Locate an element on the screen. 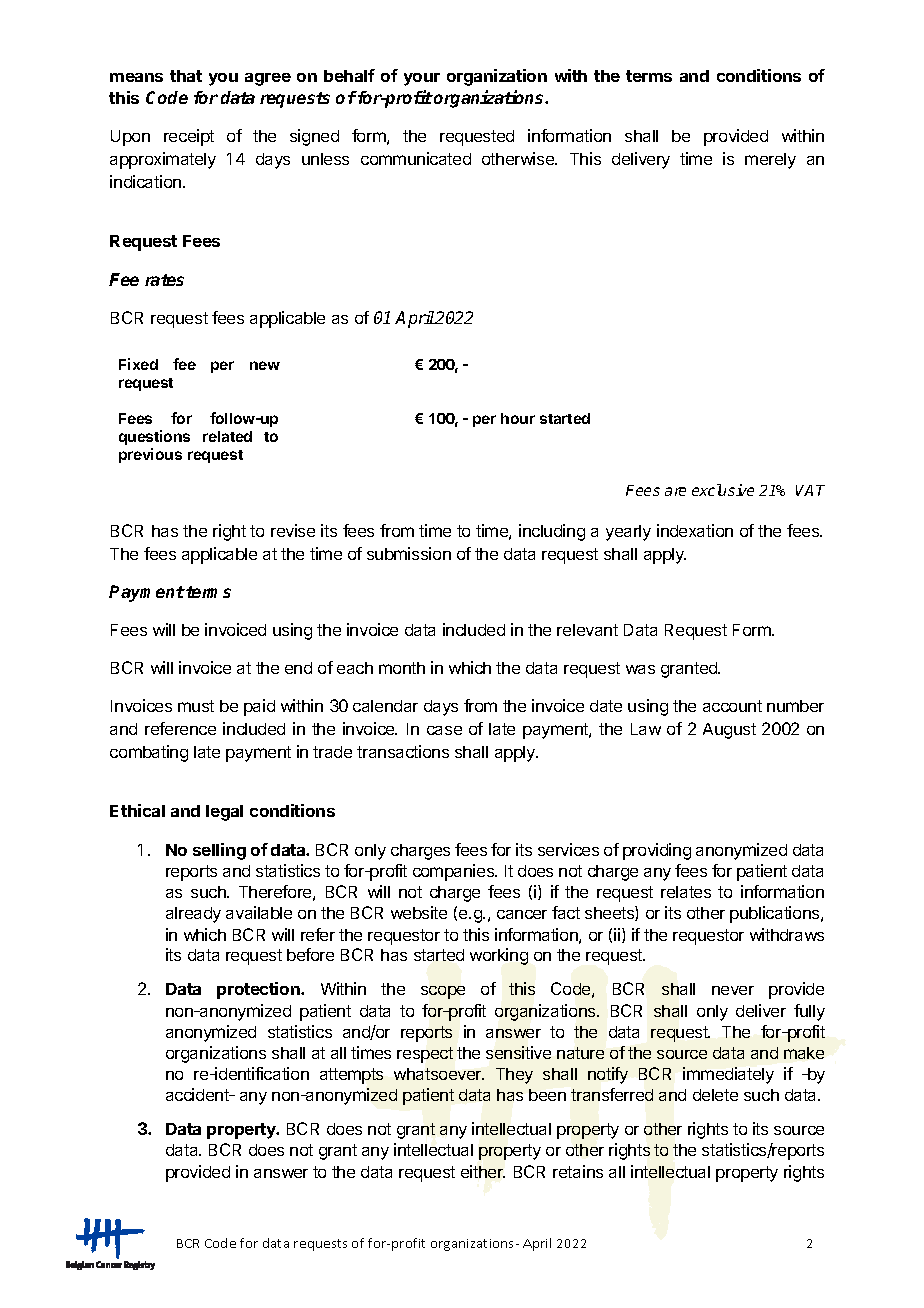 The image size is (924, 1308). your is located at coordinates (422, 79).
